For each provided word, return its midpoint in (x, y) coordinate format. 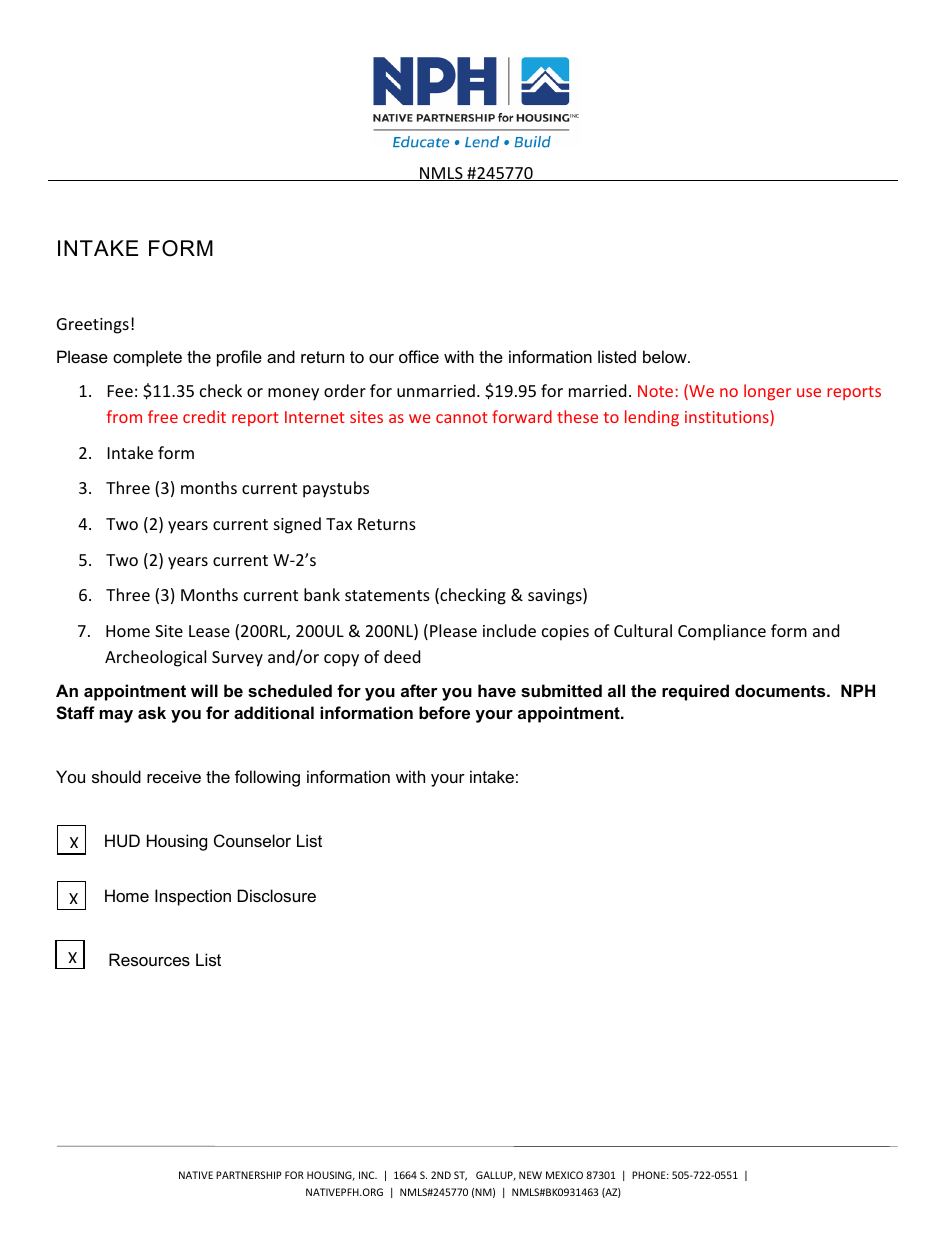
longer (767, 392)
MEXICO (564, 1175)
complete (147, 358)
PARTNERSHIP (249, 1175)
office (419, 356)
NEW (530, 1175)
